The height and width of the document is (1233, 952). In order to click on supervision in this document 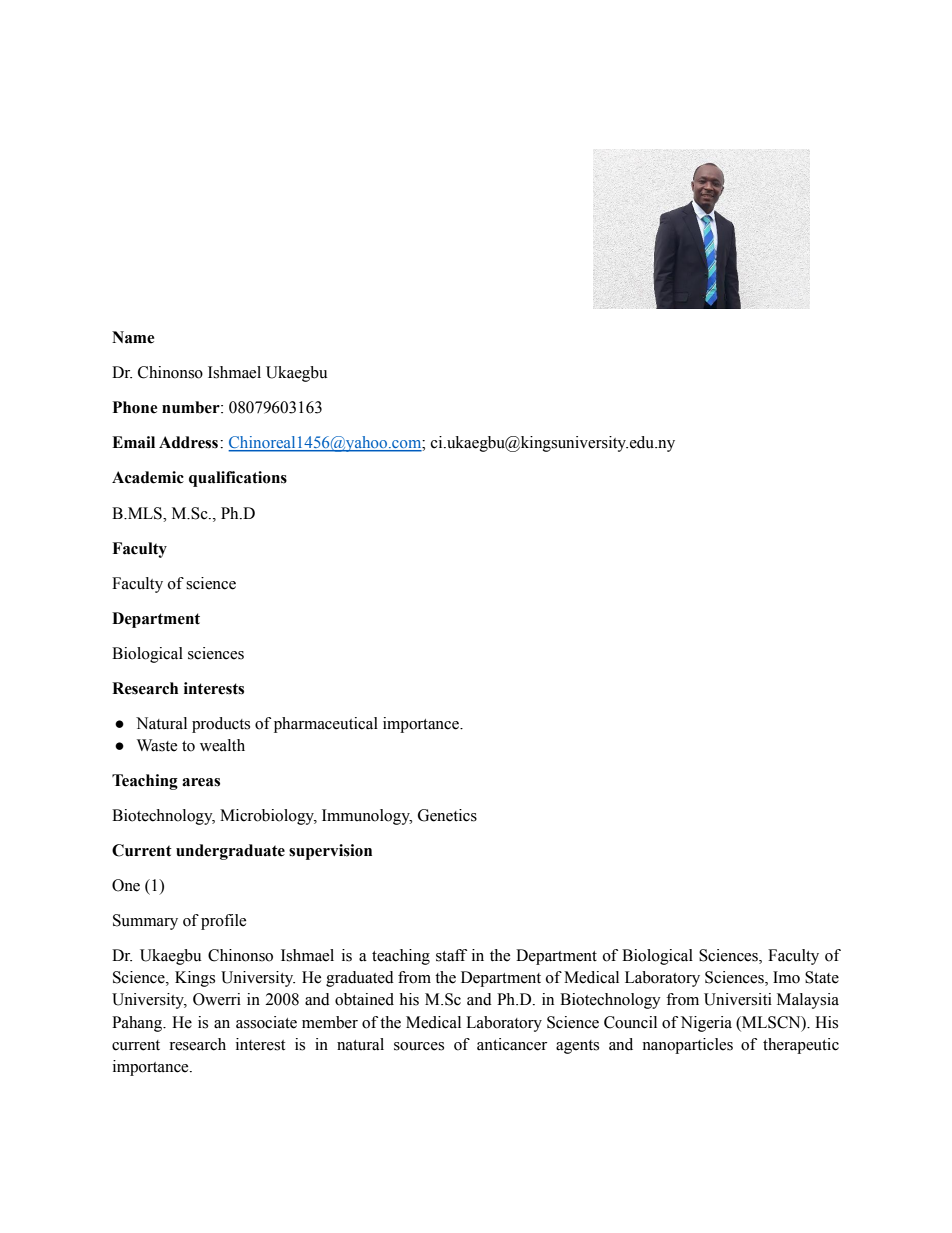, I will do `click(330, 852)`.
